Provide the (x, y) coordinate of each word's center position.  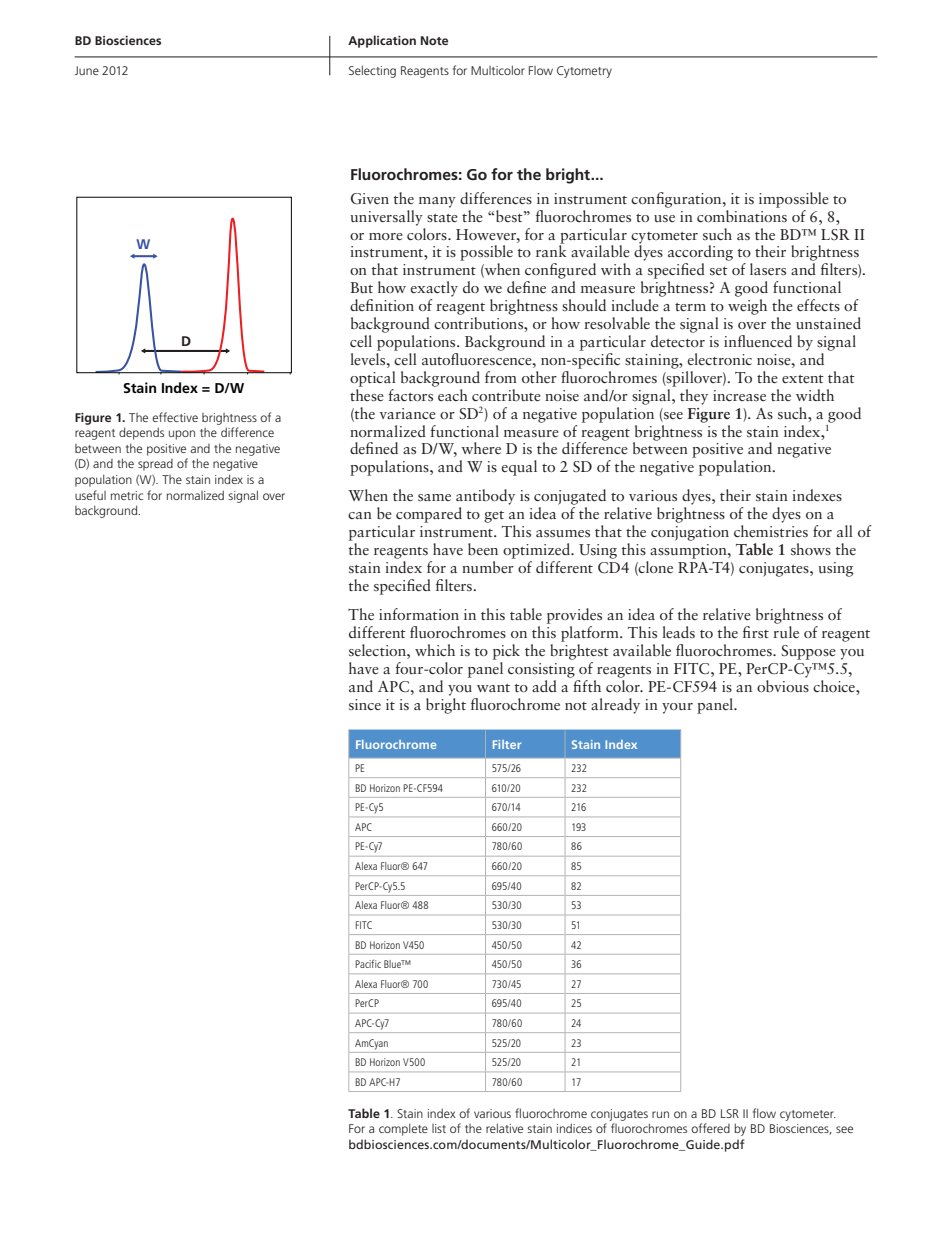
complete (403, 1129)
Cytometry (584, 72)
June (87, 70)
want (493, 688)
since (365, 704)
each (452, 393)
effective (175, 417)
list (439, 1128)
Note (434, 40)
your (677, 708)
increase (739, 395)
